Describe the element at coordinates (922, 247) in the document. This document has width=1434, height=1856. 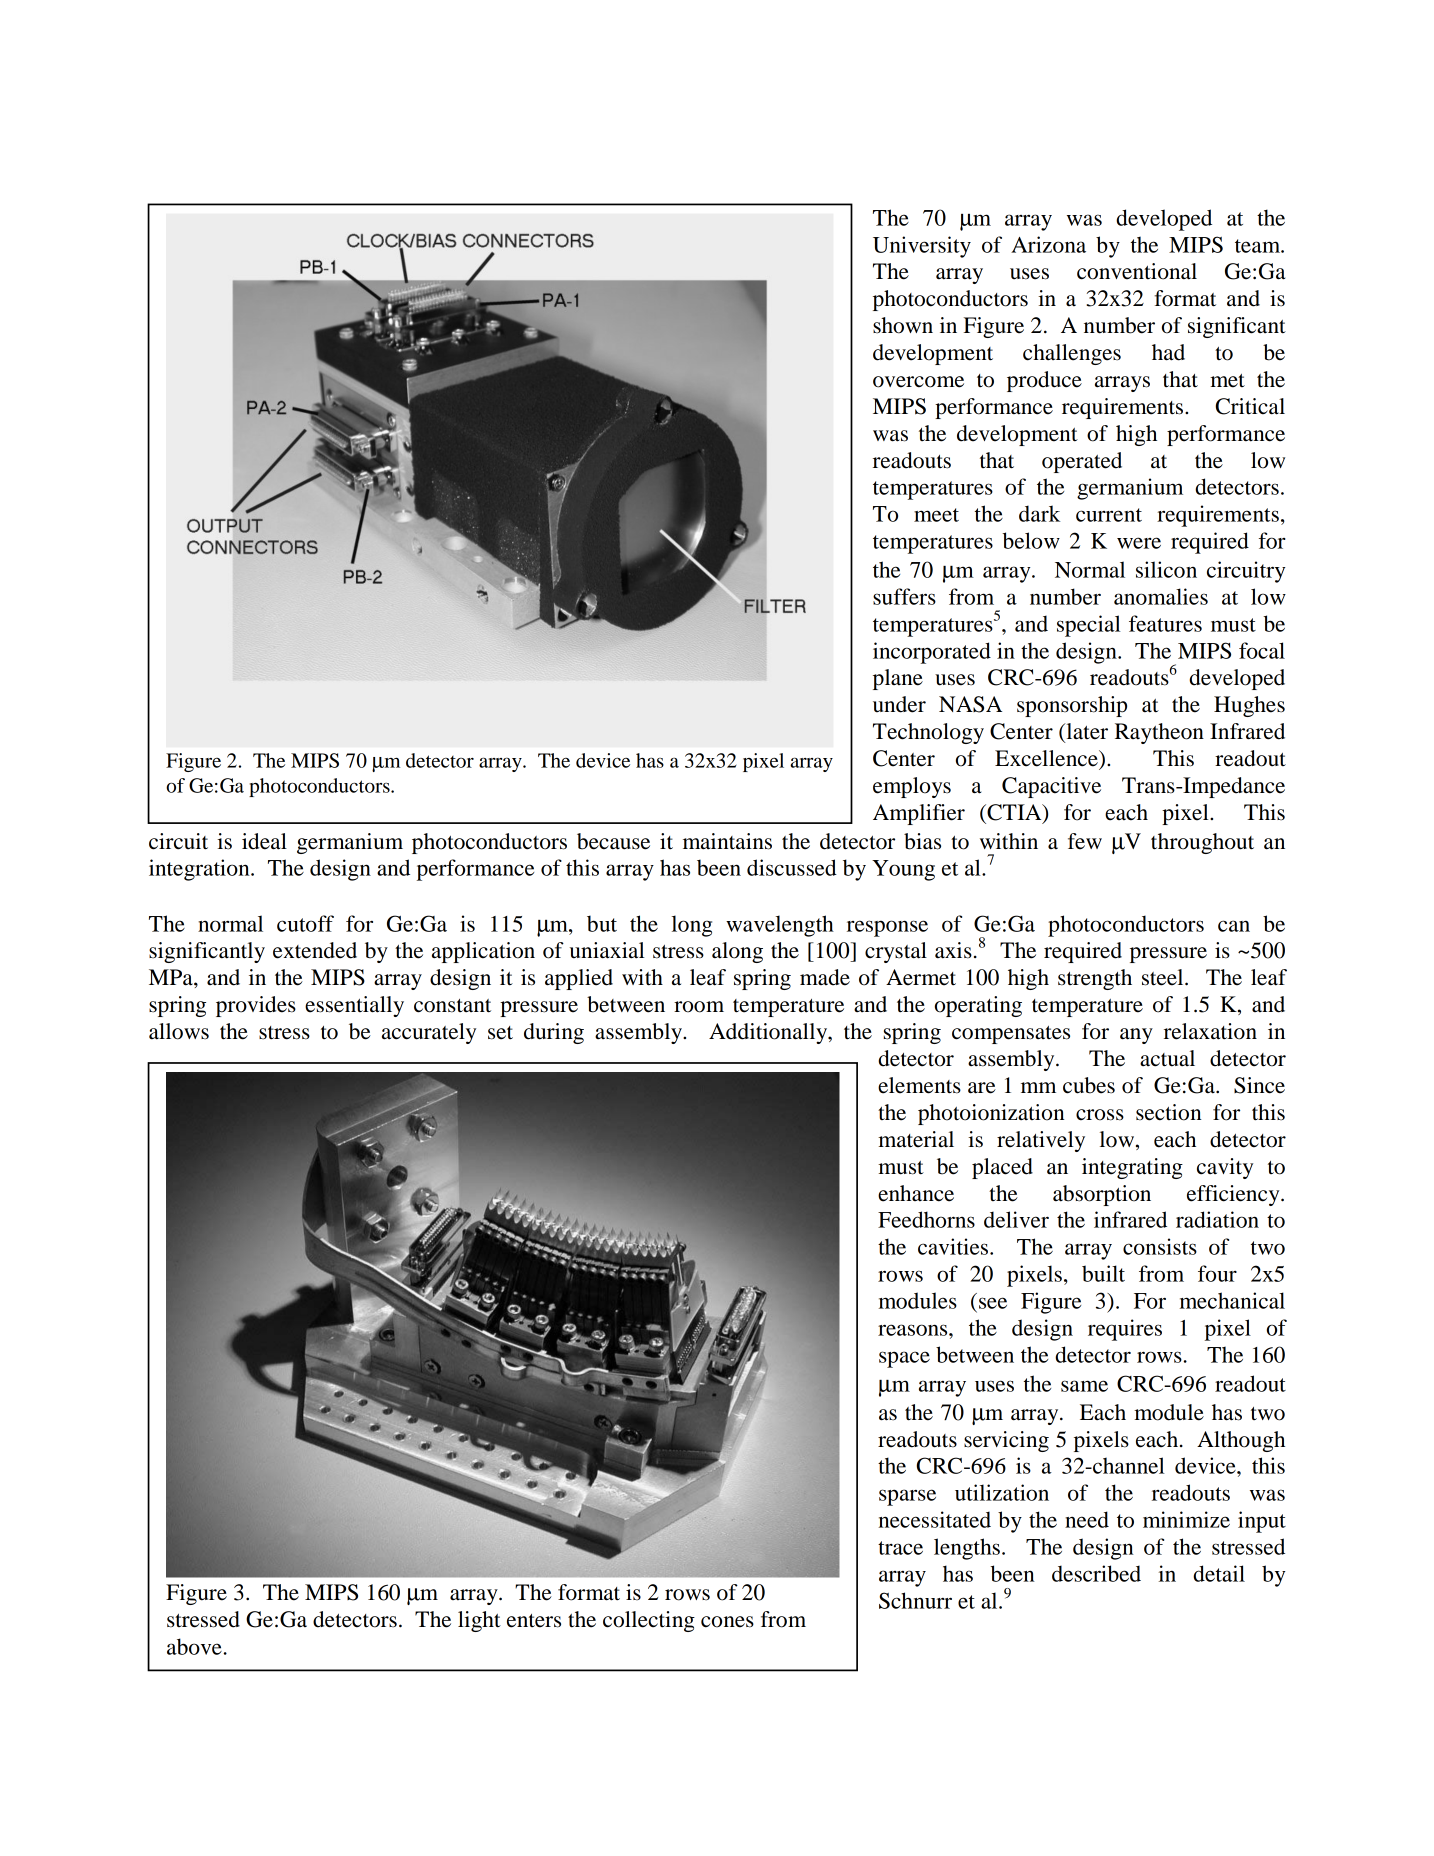
I see `University` at that location.
